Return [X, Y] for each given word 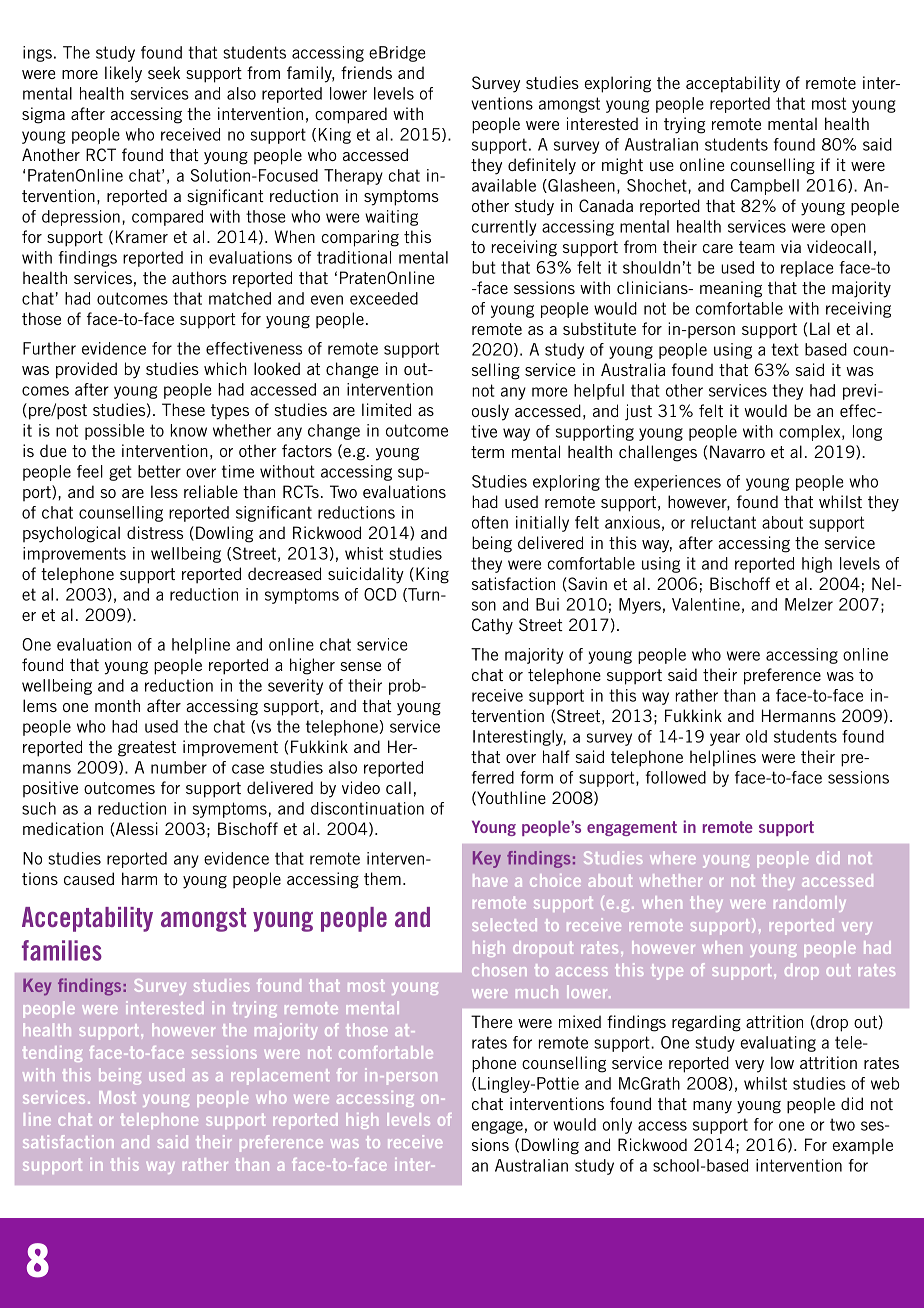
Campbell [765, 187]
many [712, 1107]
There [492, 1021]
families [62, 950]
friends [366, 72]
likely [123, 74]
